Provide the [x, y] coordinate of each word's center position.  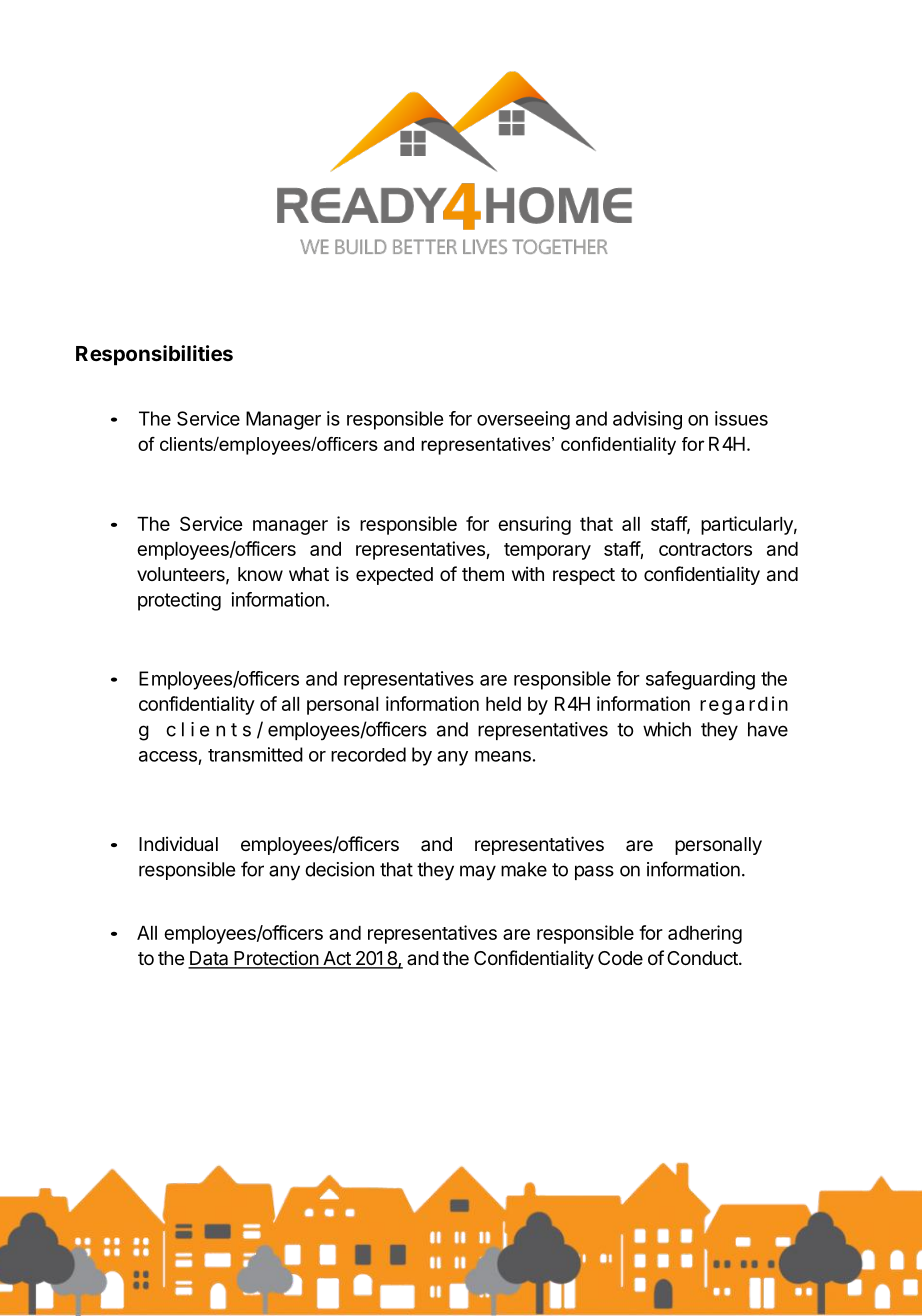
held [503, 704]
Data [209, 959]
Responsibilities [154, 355]
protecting [179, 601]
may [478, 872]
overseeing [523, 420]
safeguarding [700, 680]
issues [741, 418]
